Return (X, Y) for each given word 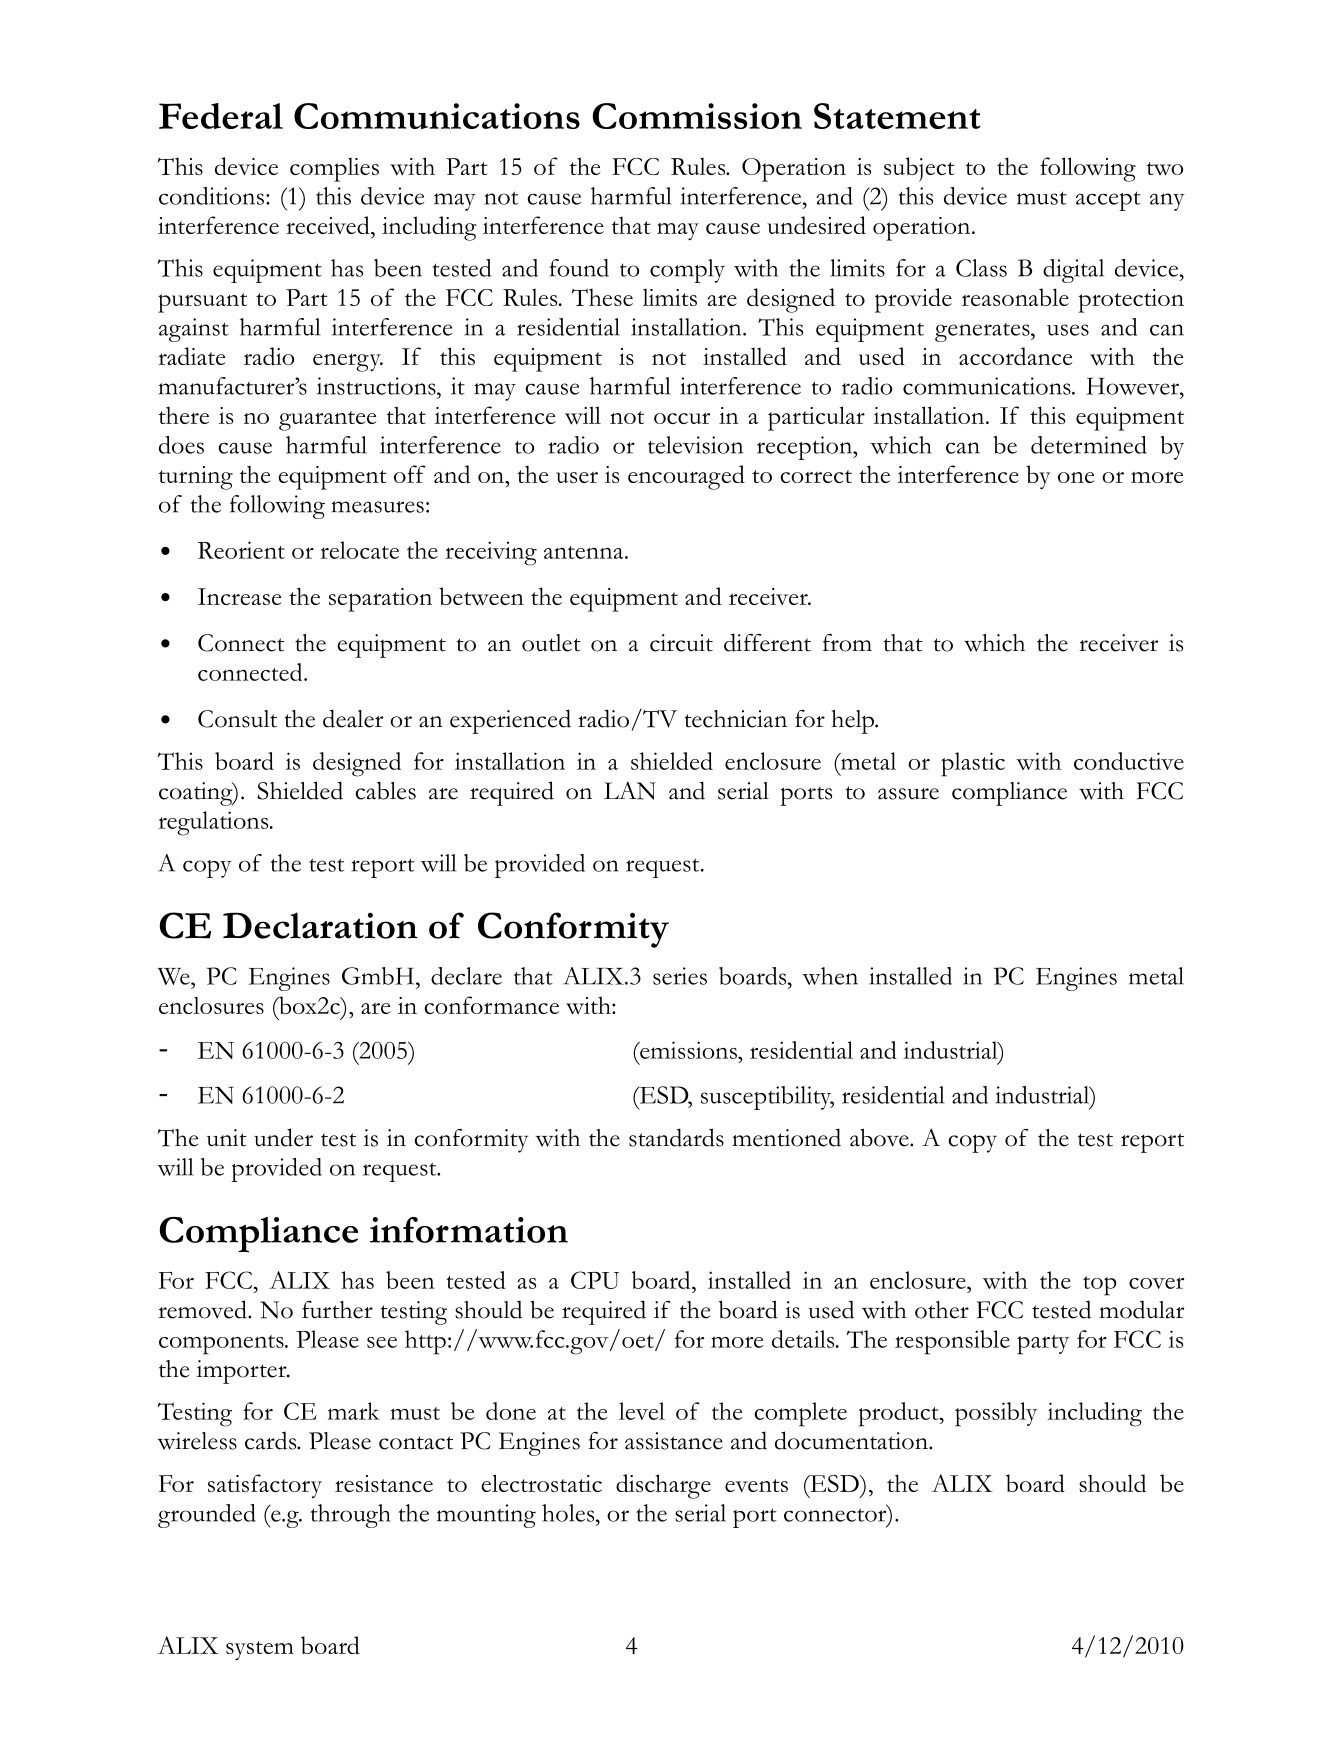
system (260, 1651)
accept (1108, 201)
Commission (697, 116)
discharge (663, 1486)
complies (334, 169)
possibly (996, 1414)
